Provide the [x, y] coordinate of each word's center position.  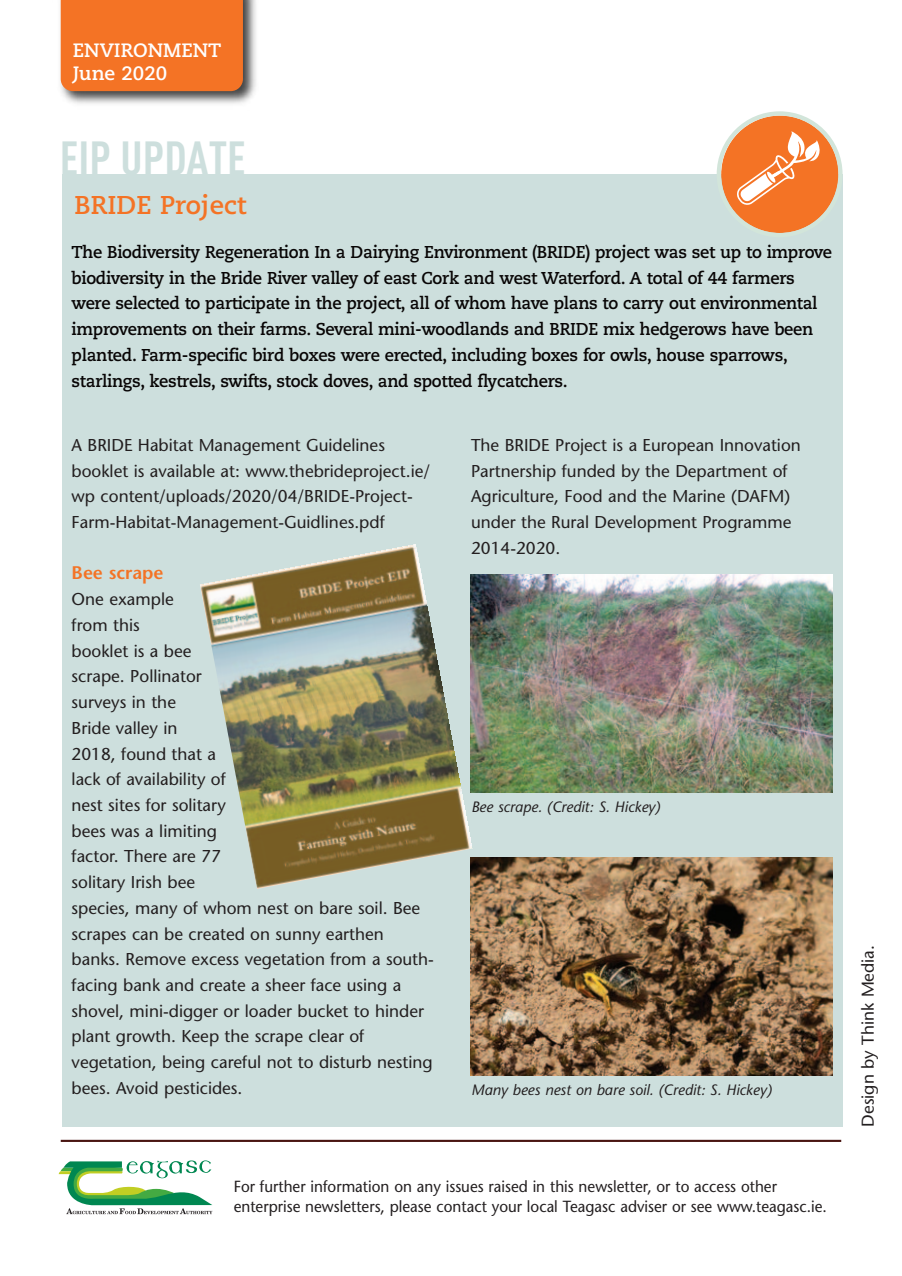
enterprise [267, 1208]
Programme [747, 524]
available [182, 470]
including [489, 356]
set [704, 252]
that [187, 753]
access [715, 1187]
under [494, 521]
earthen [354, 933]
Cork [440, 277]
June [93, 74]
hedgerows [683, 331]
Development [646, 524]
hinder [400, 1010]
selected [148, 302]
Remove [156, 959]
